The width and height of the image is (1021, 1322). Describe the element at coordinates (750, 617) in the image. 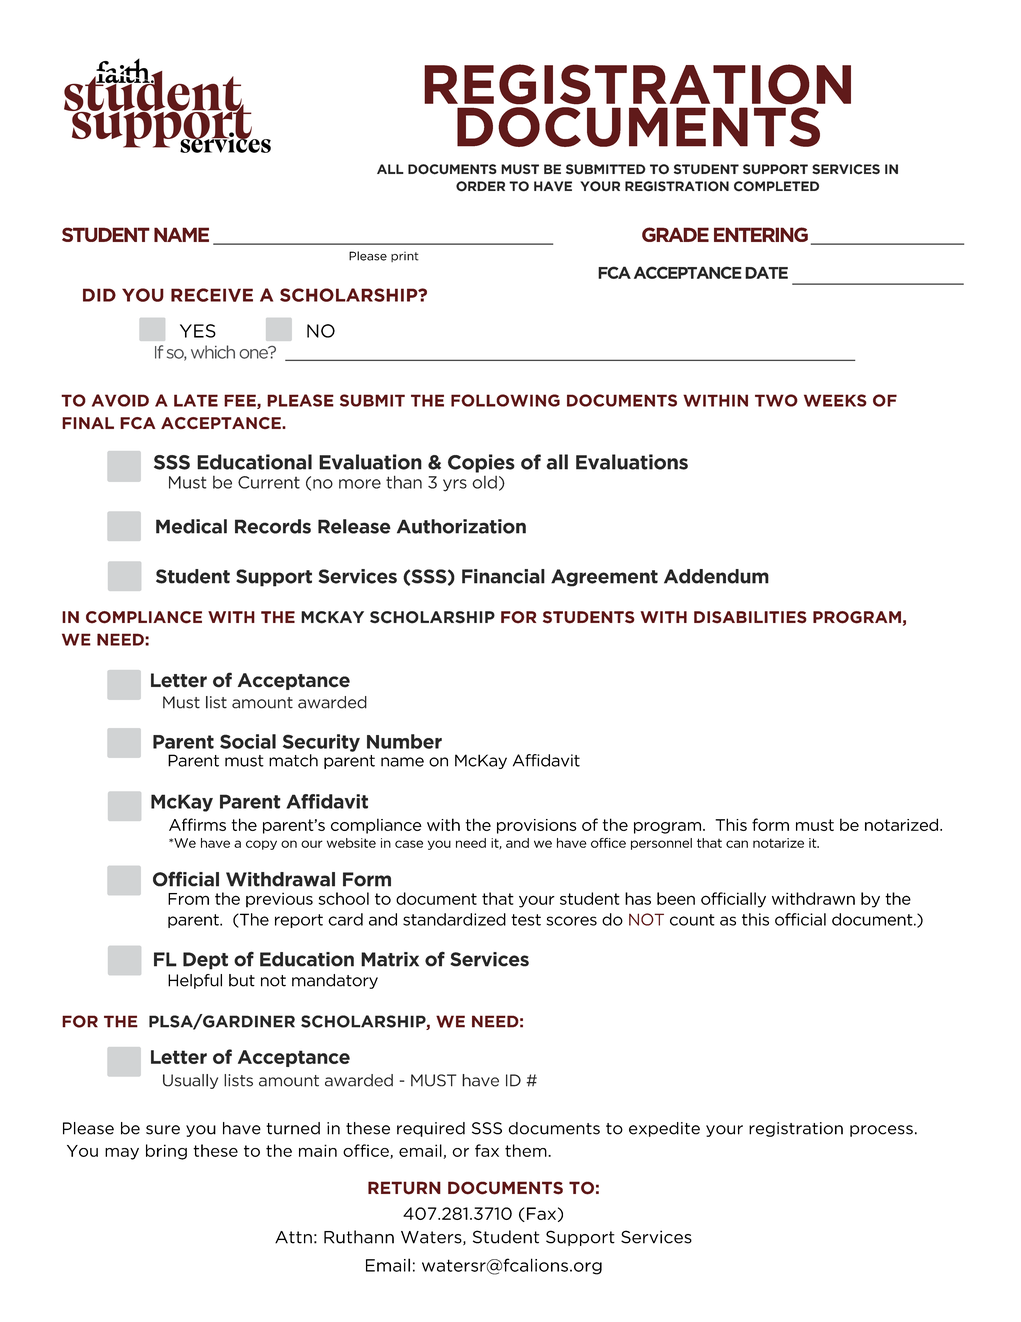

I see `DISABILITIES` at that location.
